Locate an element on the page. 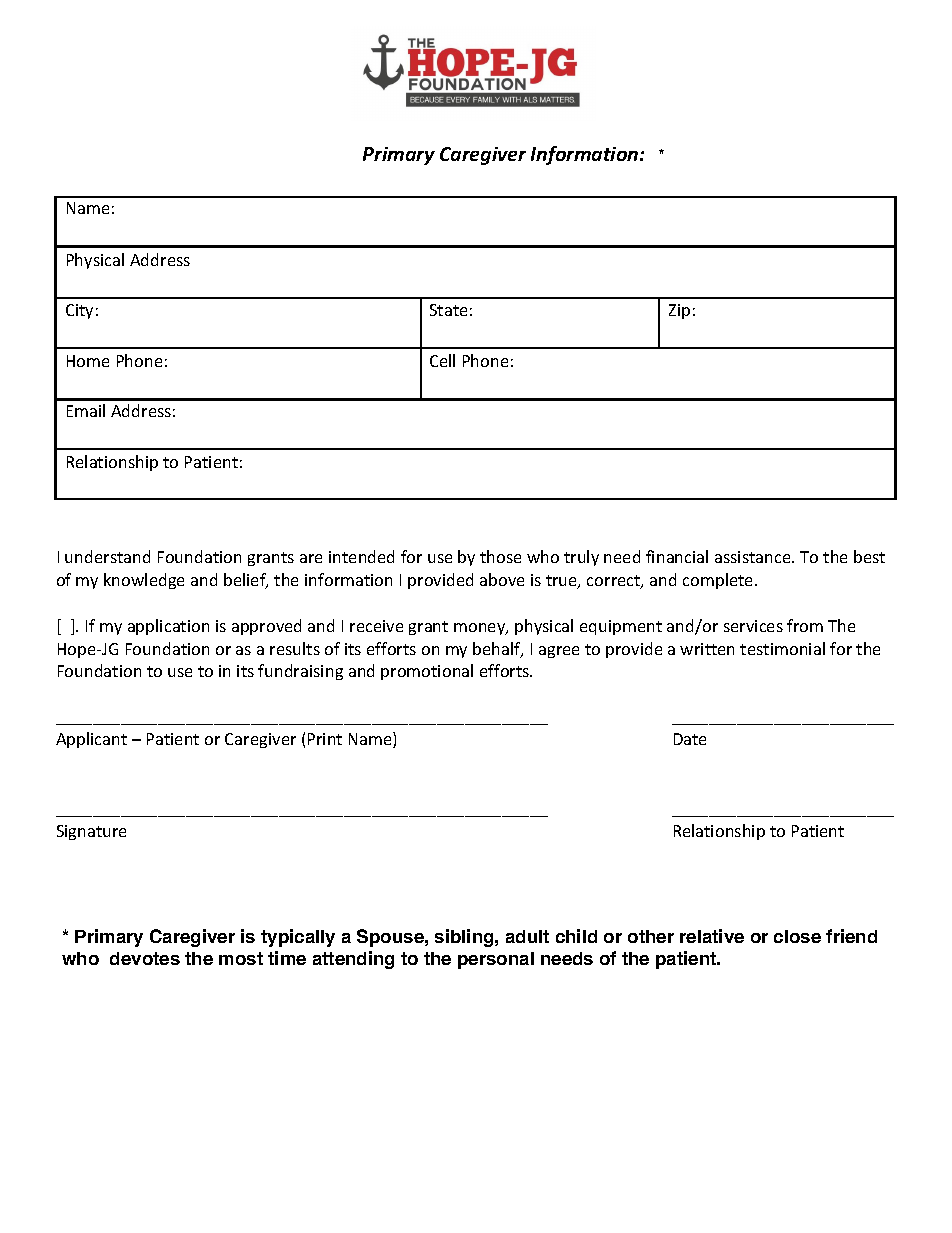 The height and width of the document is (1233, 952). assistance is located at coordinates (754, 557).
